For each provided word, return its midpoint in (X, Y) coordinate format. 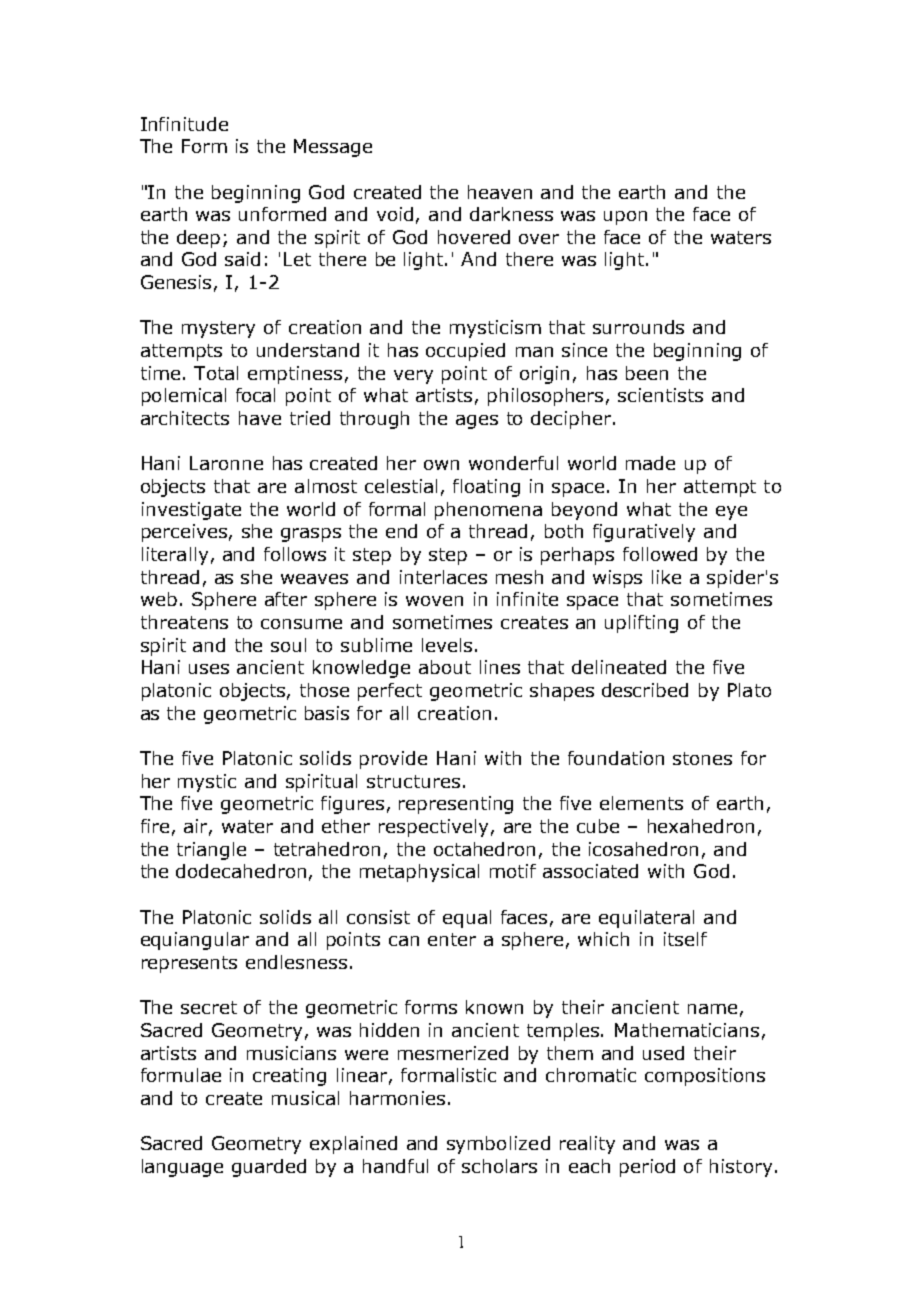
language (182, 1168)
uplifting (641, 624)
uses (209, 669)
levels (447, 645)
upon (625, 218)
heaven (500, 192)
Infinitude (184, 124)
